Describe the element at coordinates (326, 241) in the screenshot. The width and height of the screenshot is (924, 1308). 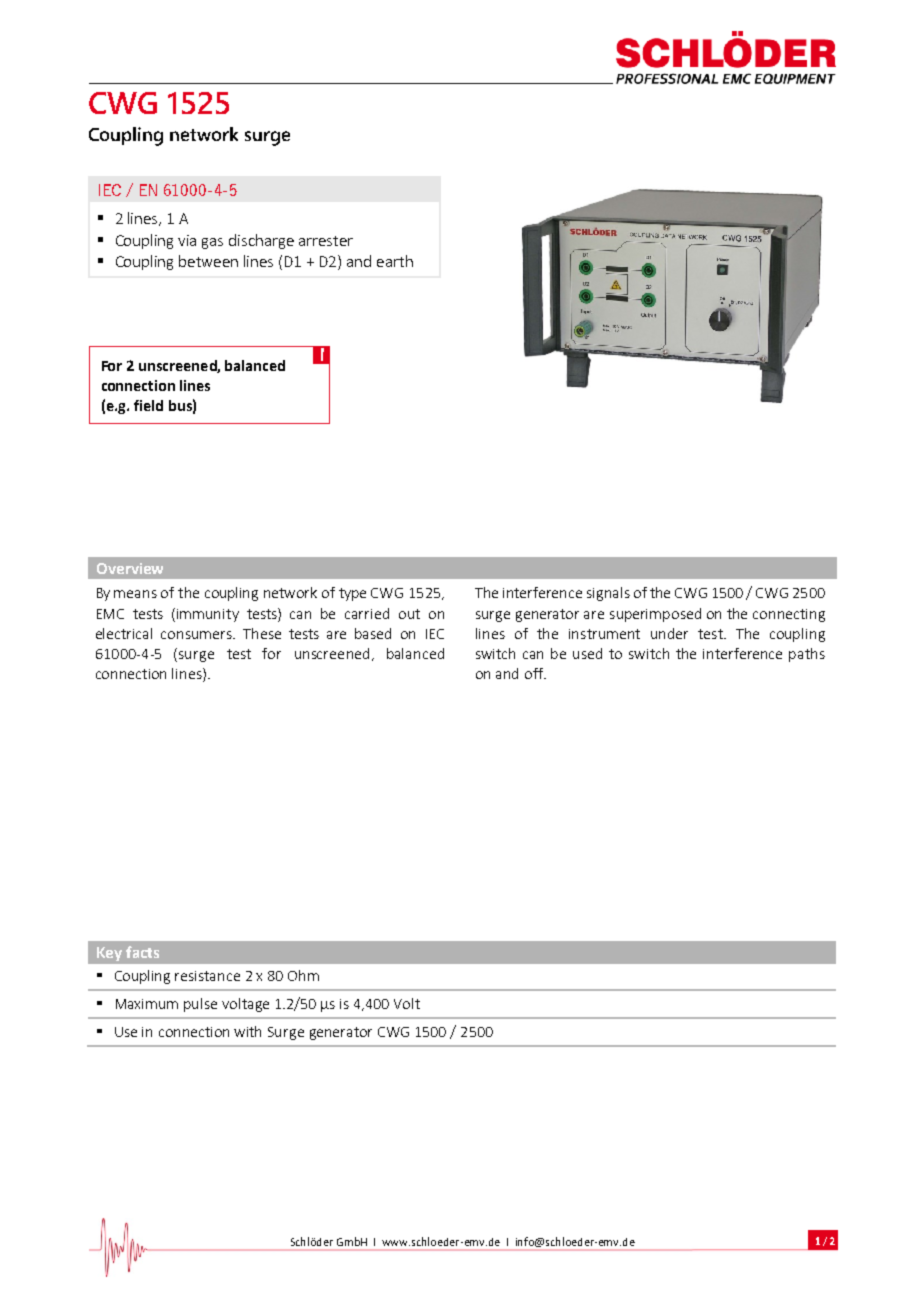
I see `arrester` at that location.
